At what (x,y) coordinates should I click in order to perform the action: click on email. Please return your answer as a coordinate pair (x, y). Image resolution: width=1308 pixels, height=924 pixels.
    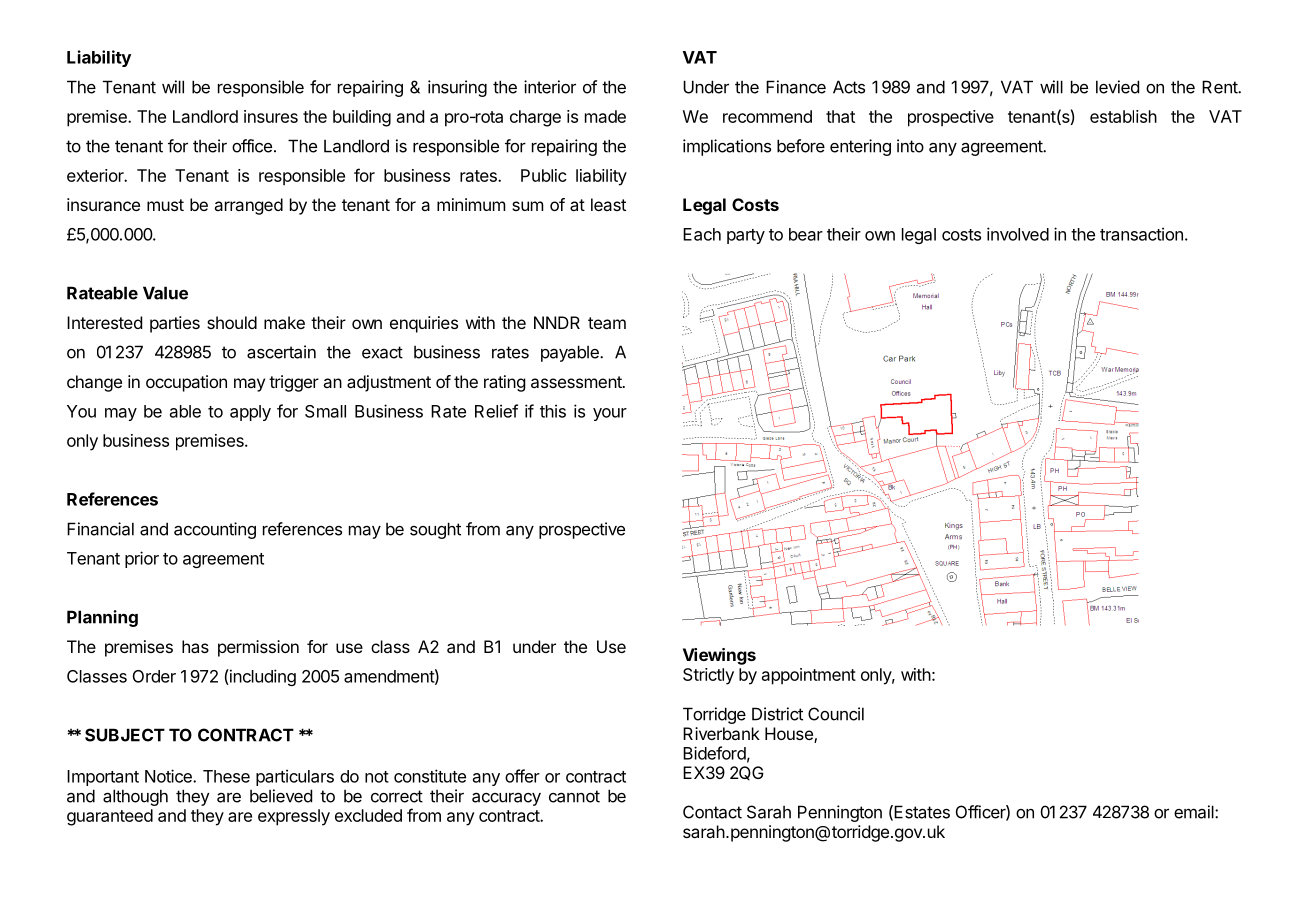
    Looking at the image, I should click on (1195, 812).
